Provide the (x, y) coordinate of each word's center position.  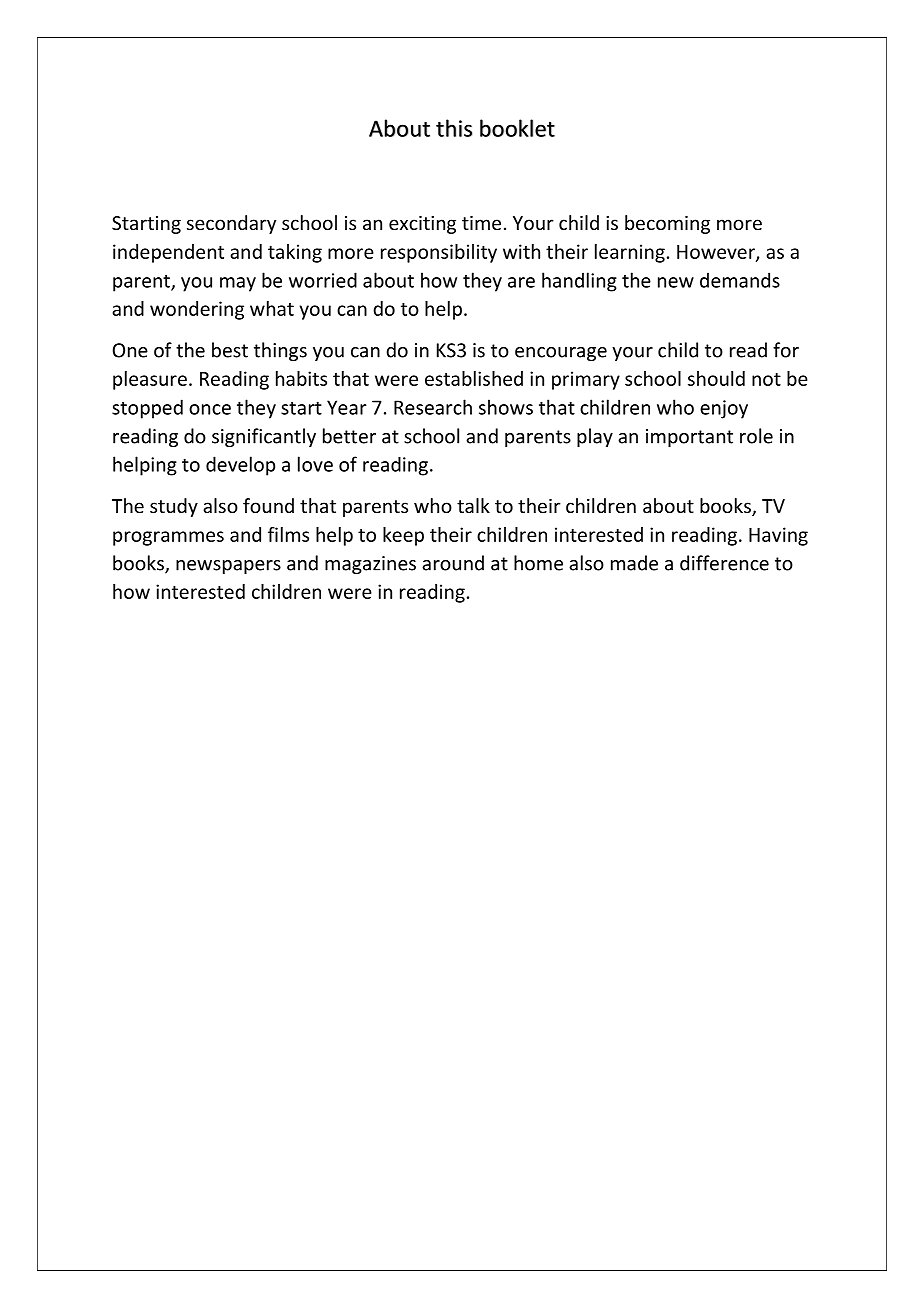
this (454, 128)
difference (724, 563)
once (210, 409)
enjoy (724, 409)
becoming (667, 224)
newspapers (228, 567)
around (453, 563)
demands (740, 280)
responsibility (439, 253)
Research (433, 407)
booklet (517, 128)
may (238, 284)
